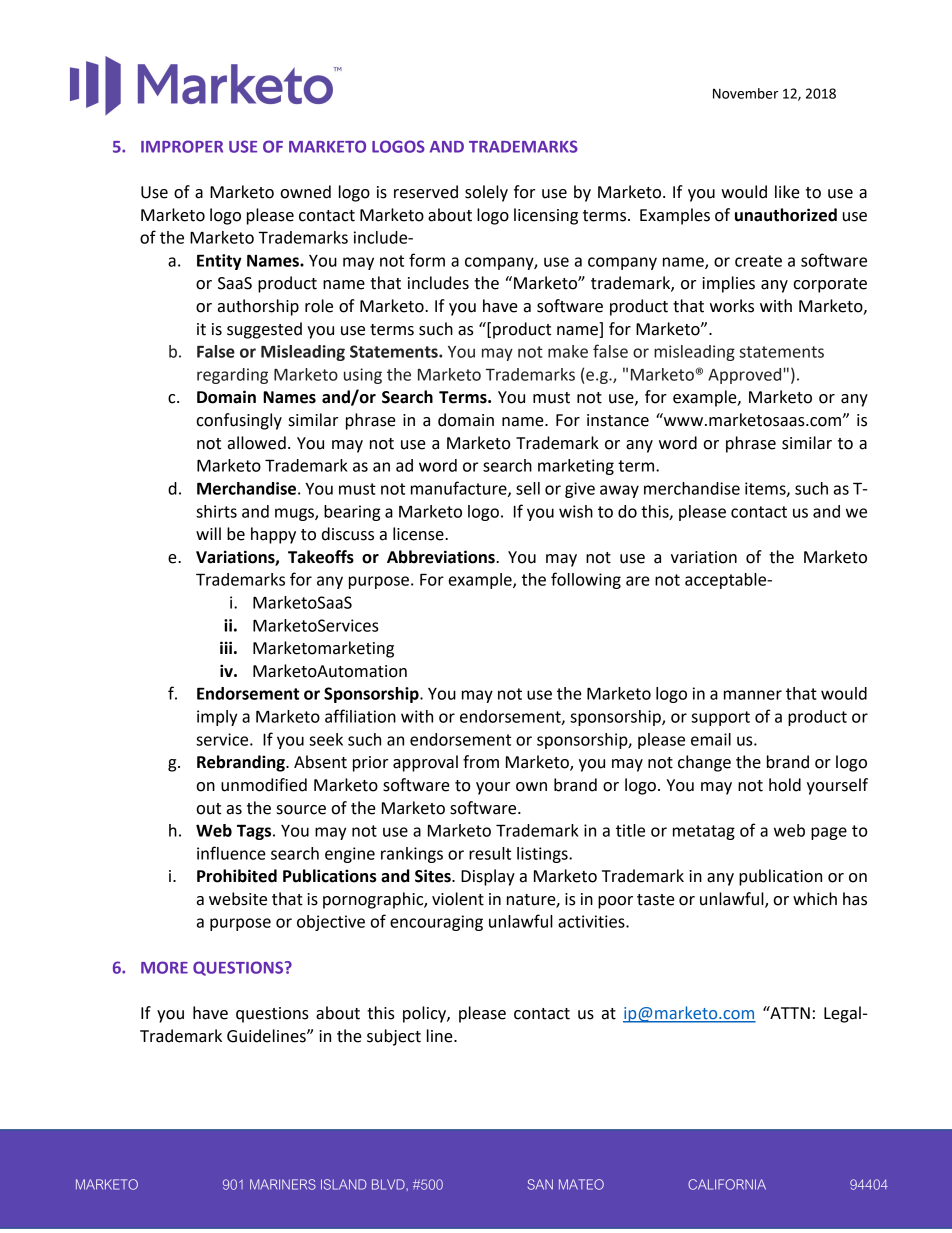 The width and height of the document is (952, 1233). What do you see at coordinates (753, 695) in the document?
I see `manner` at bounding box center [753, 695].
